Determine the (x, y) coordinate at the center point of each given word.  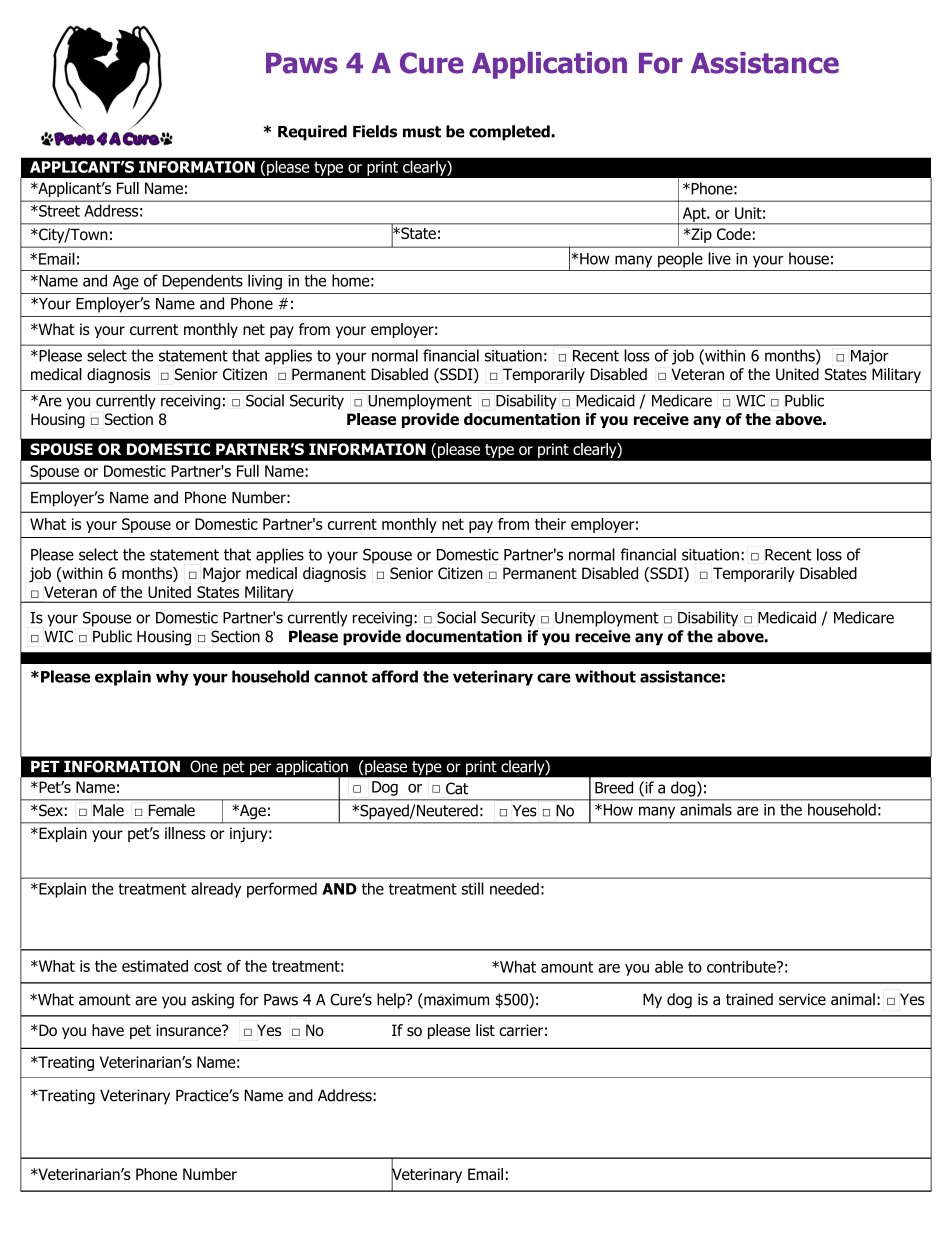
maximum (455, 1000)
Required (312, 133)
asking (212, 1001)
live (719, 258)
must (422, 132)
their (550, 524)
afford (395, 676)
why (172, 678)
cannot (341, 677)
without (605, 676)
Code (734, 234)
